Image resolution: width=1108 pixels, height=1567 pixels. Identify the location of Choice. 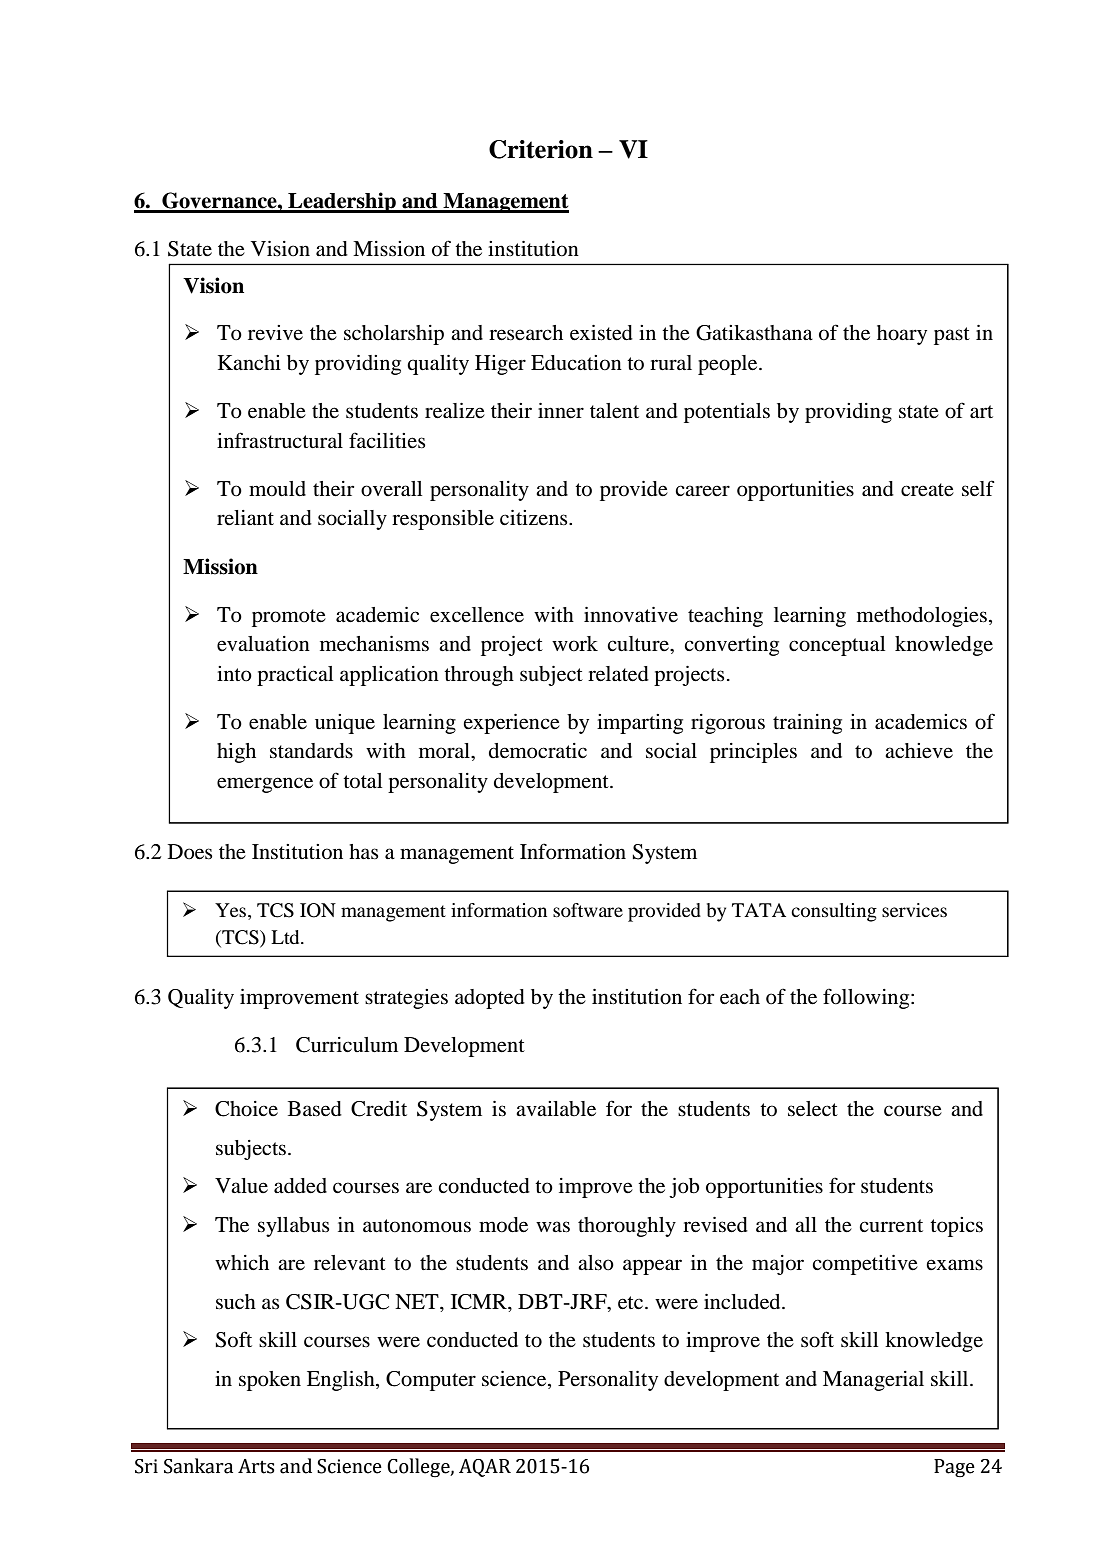
(246, 1109).
